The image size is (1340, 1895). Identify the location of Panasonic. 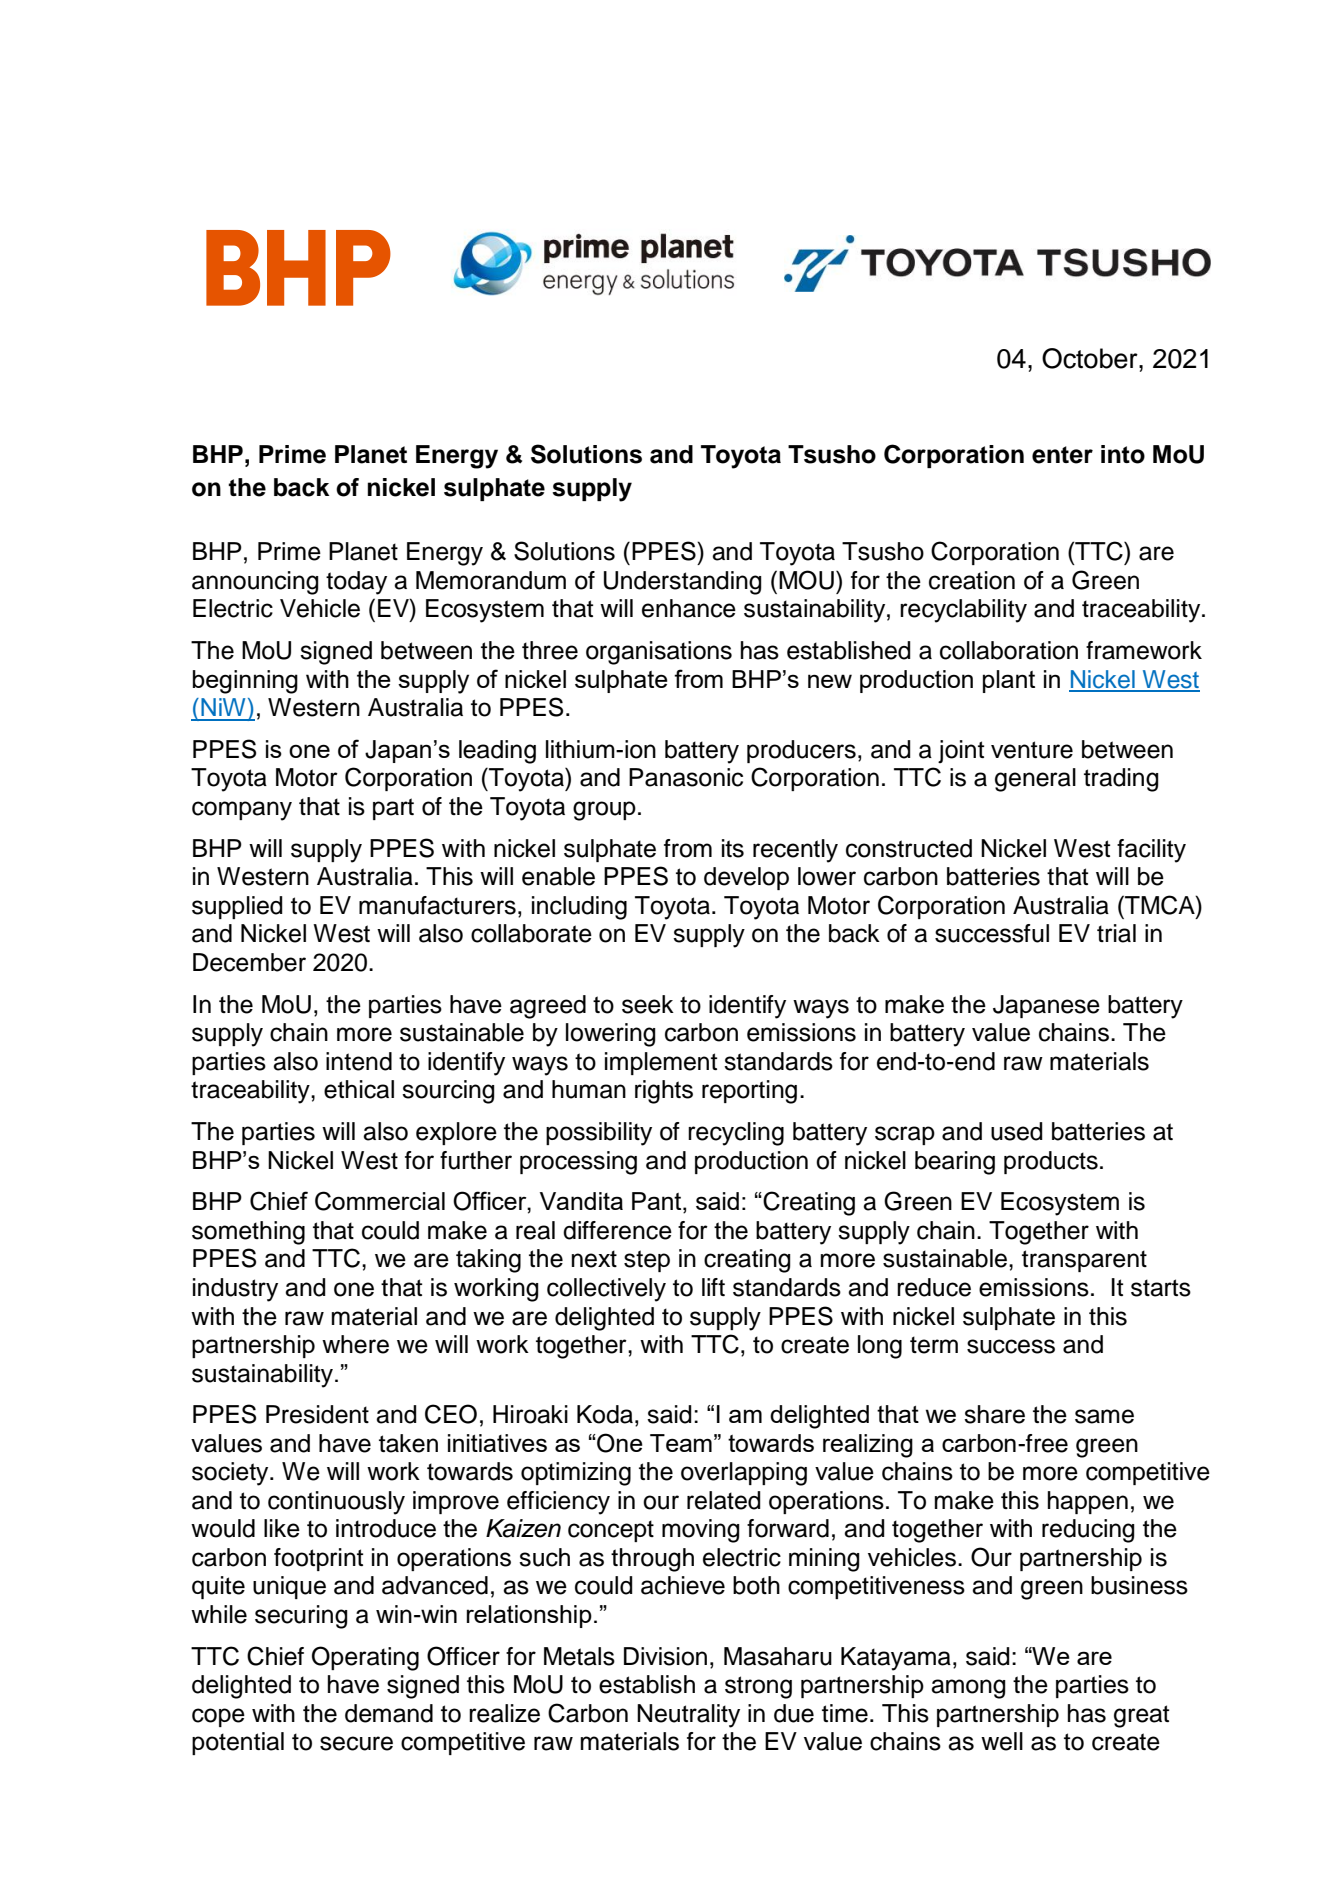
(686, 777).
